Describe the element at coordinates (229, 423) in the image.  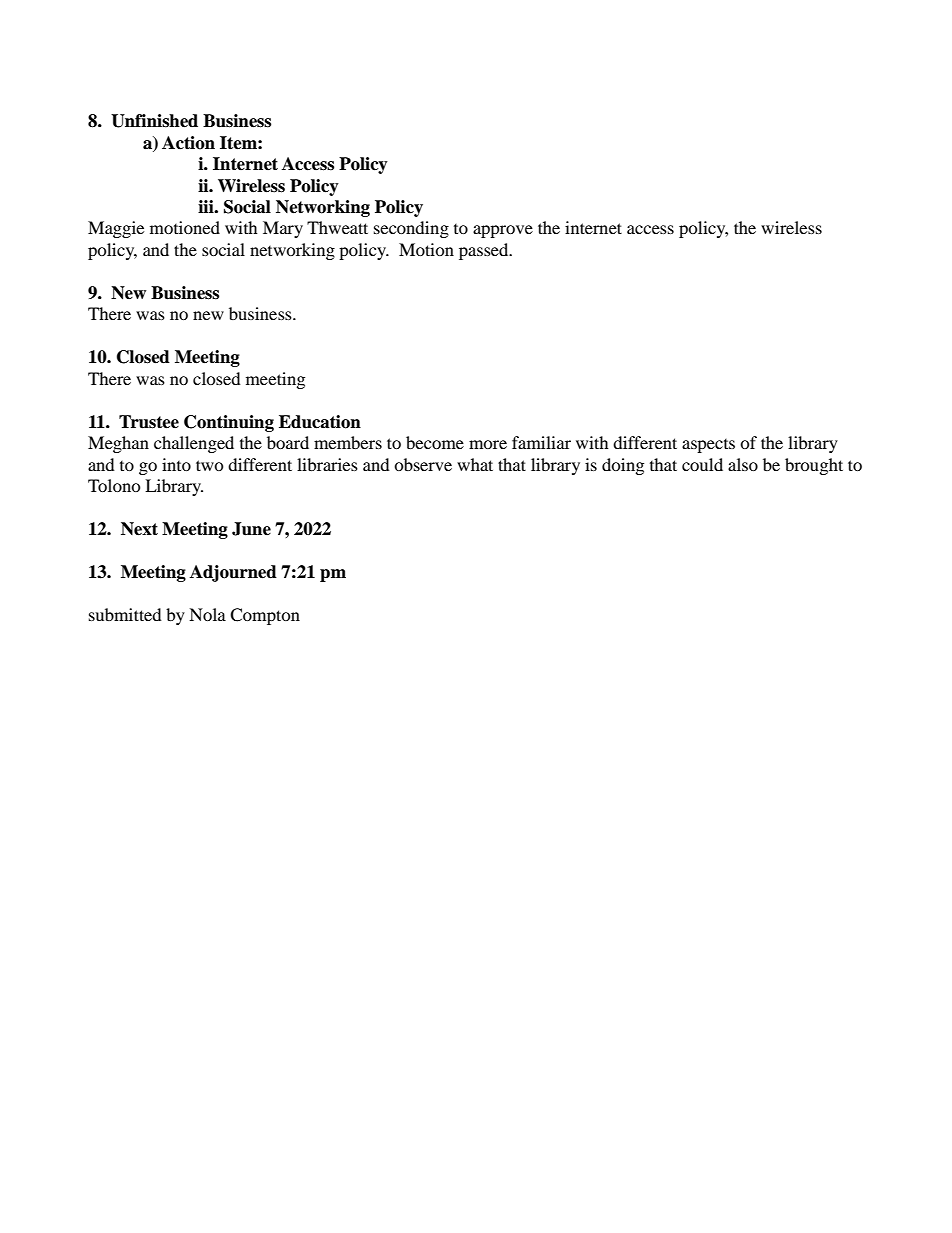
I see `Continuing` at that location.
